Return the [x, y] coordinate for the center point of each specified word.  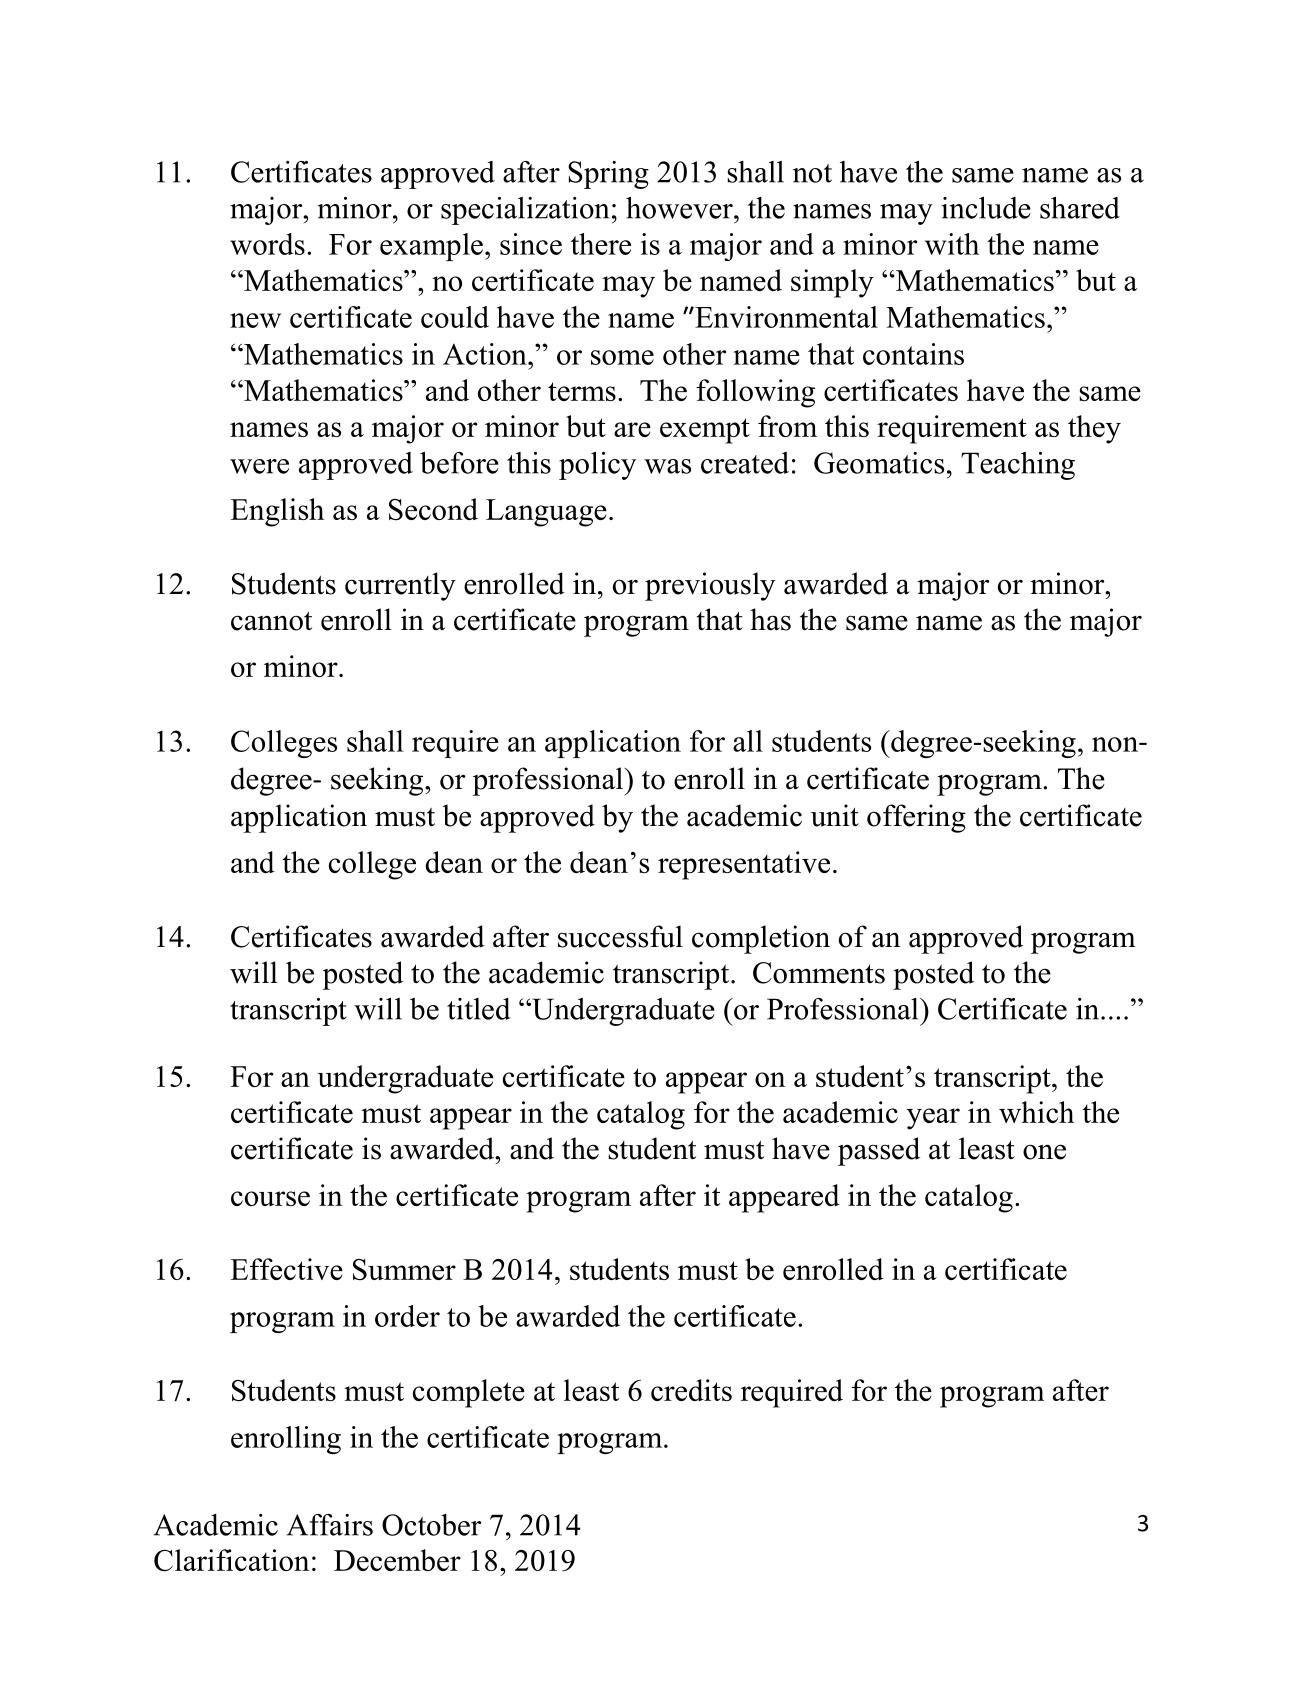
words [267, 244]
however [680, 208]
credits [691, 1390]
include [986, 208]
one [1044, 1152]
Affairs [329, 1525]
